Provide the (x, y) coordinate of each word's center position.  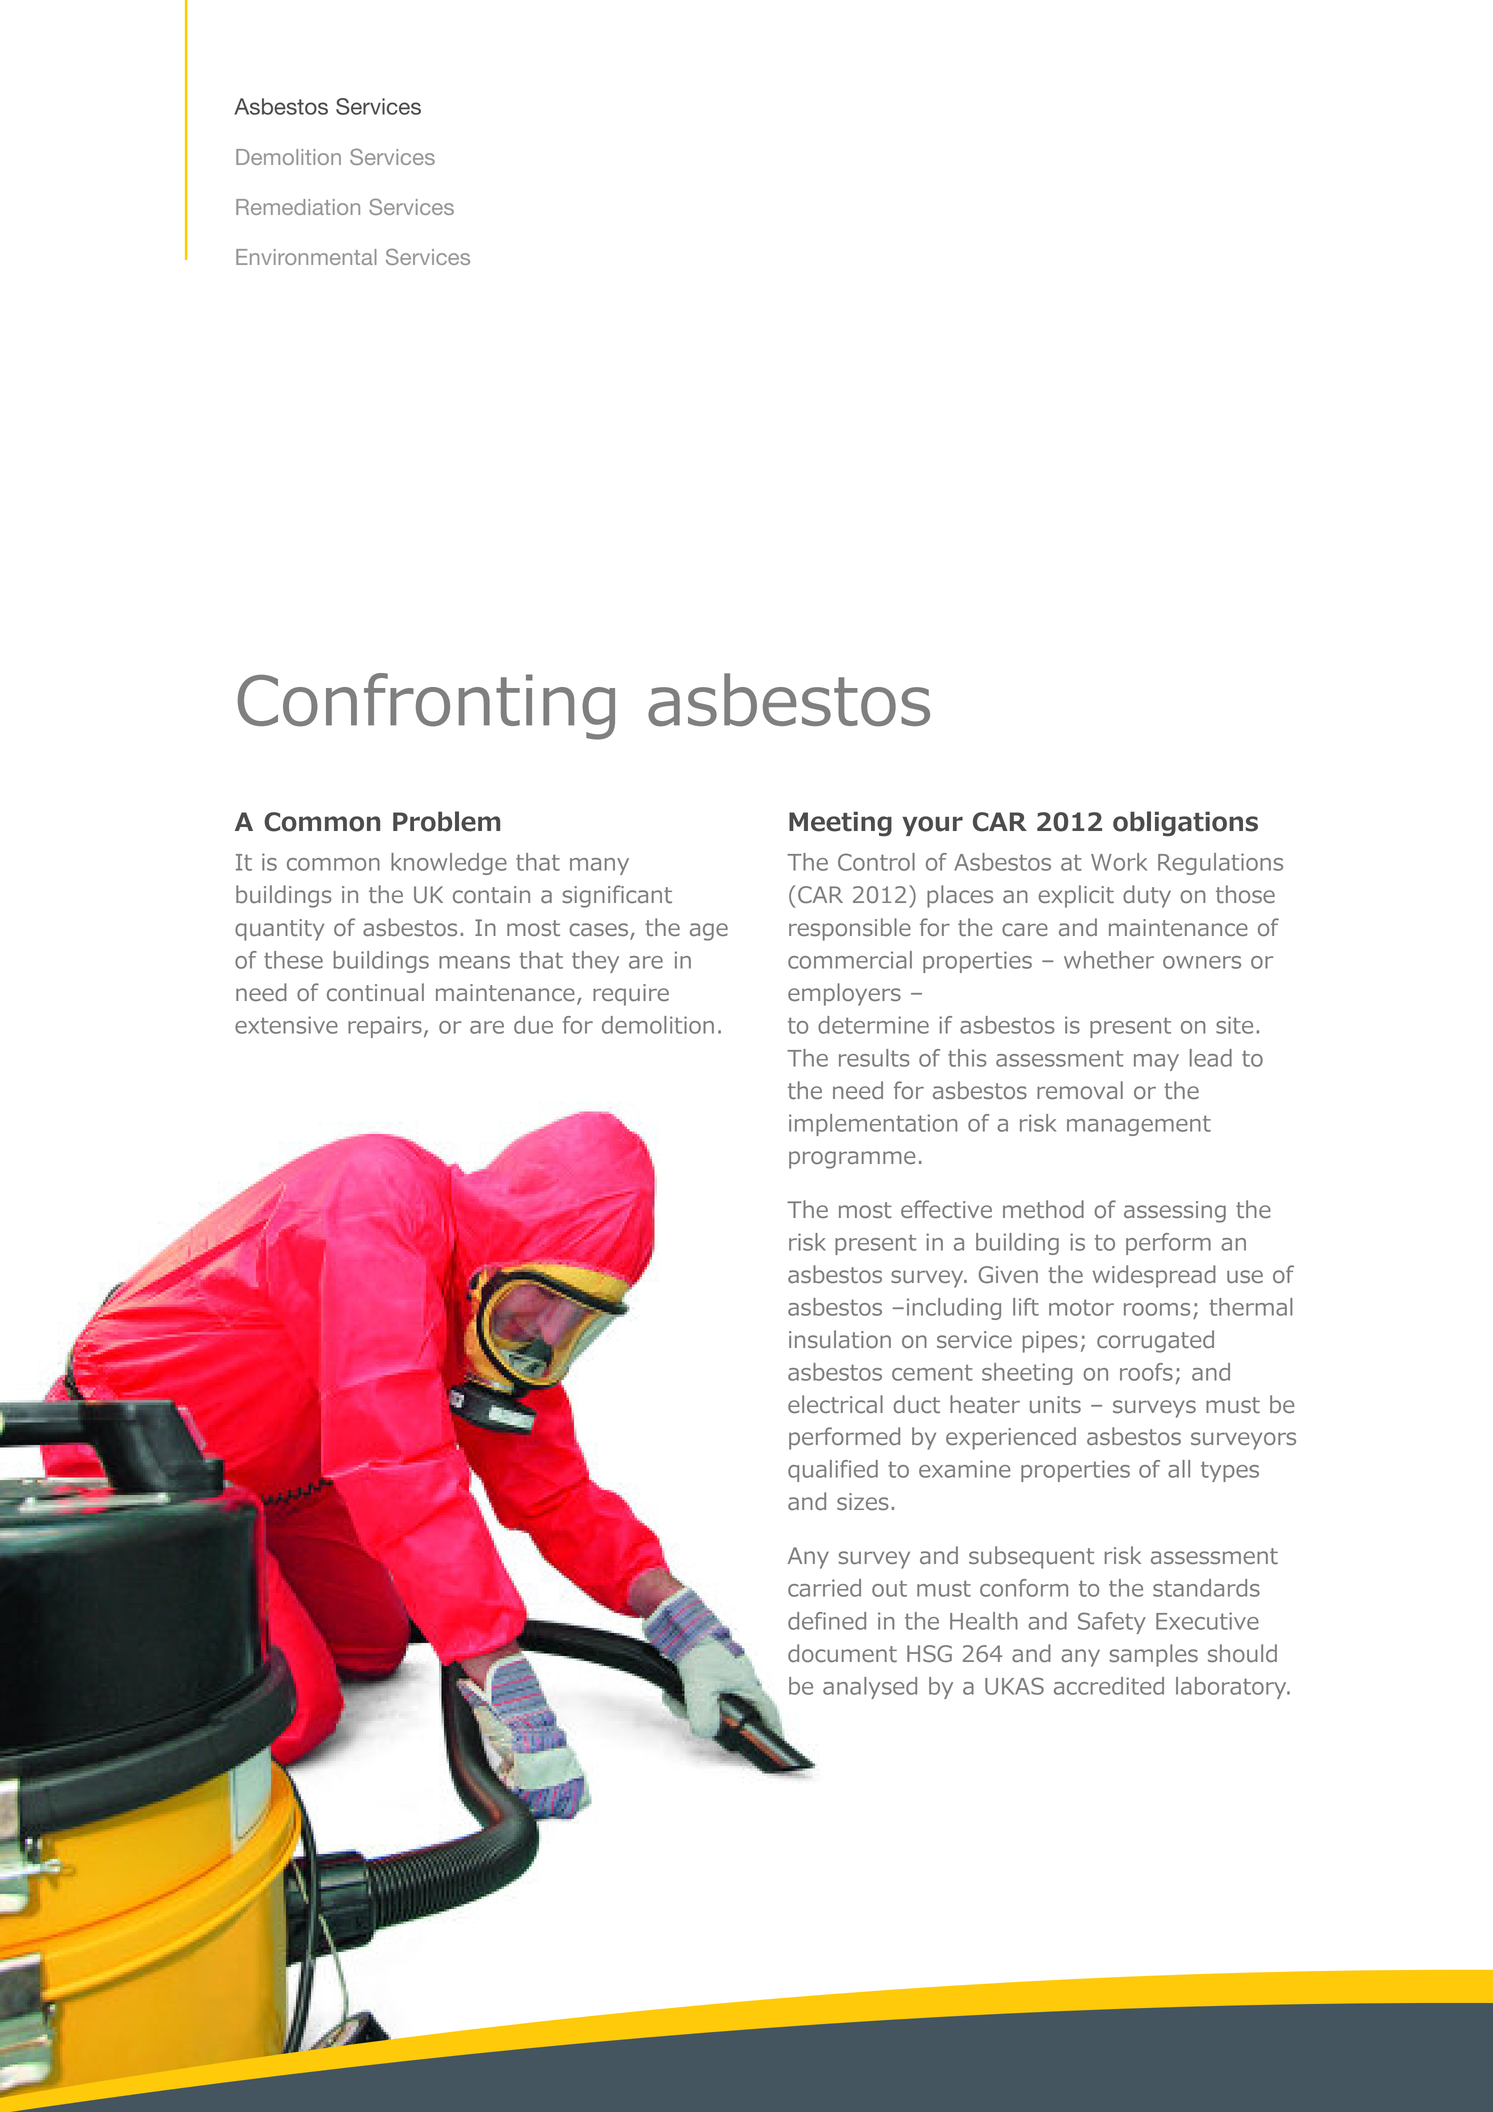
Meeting (840, 823)
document (842, 1653)
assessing (1175, 1212)
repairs (385, 1027)
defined (827, 1621)
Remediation (298, 207)
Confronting (426, 706)
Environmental (306, 257)
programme (852, 1160)
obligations (1185, 823)
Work (1119, 862)
